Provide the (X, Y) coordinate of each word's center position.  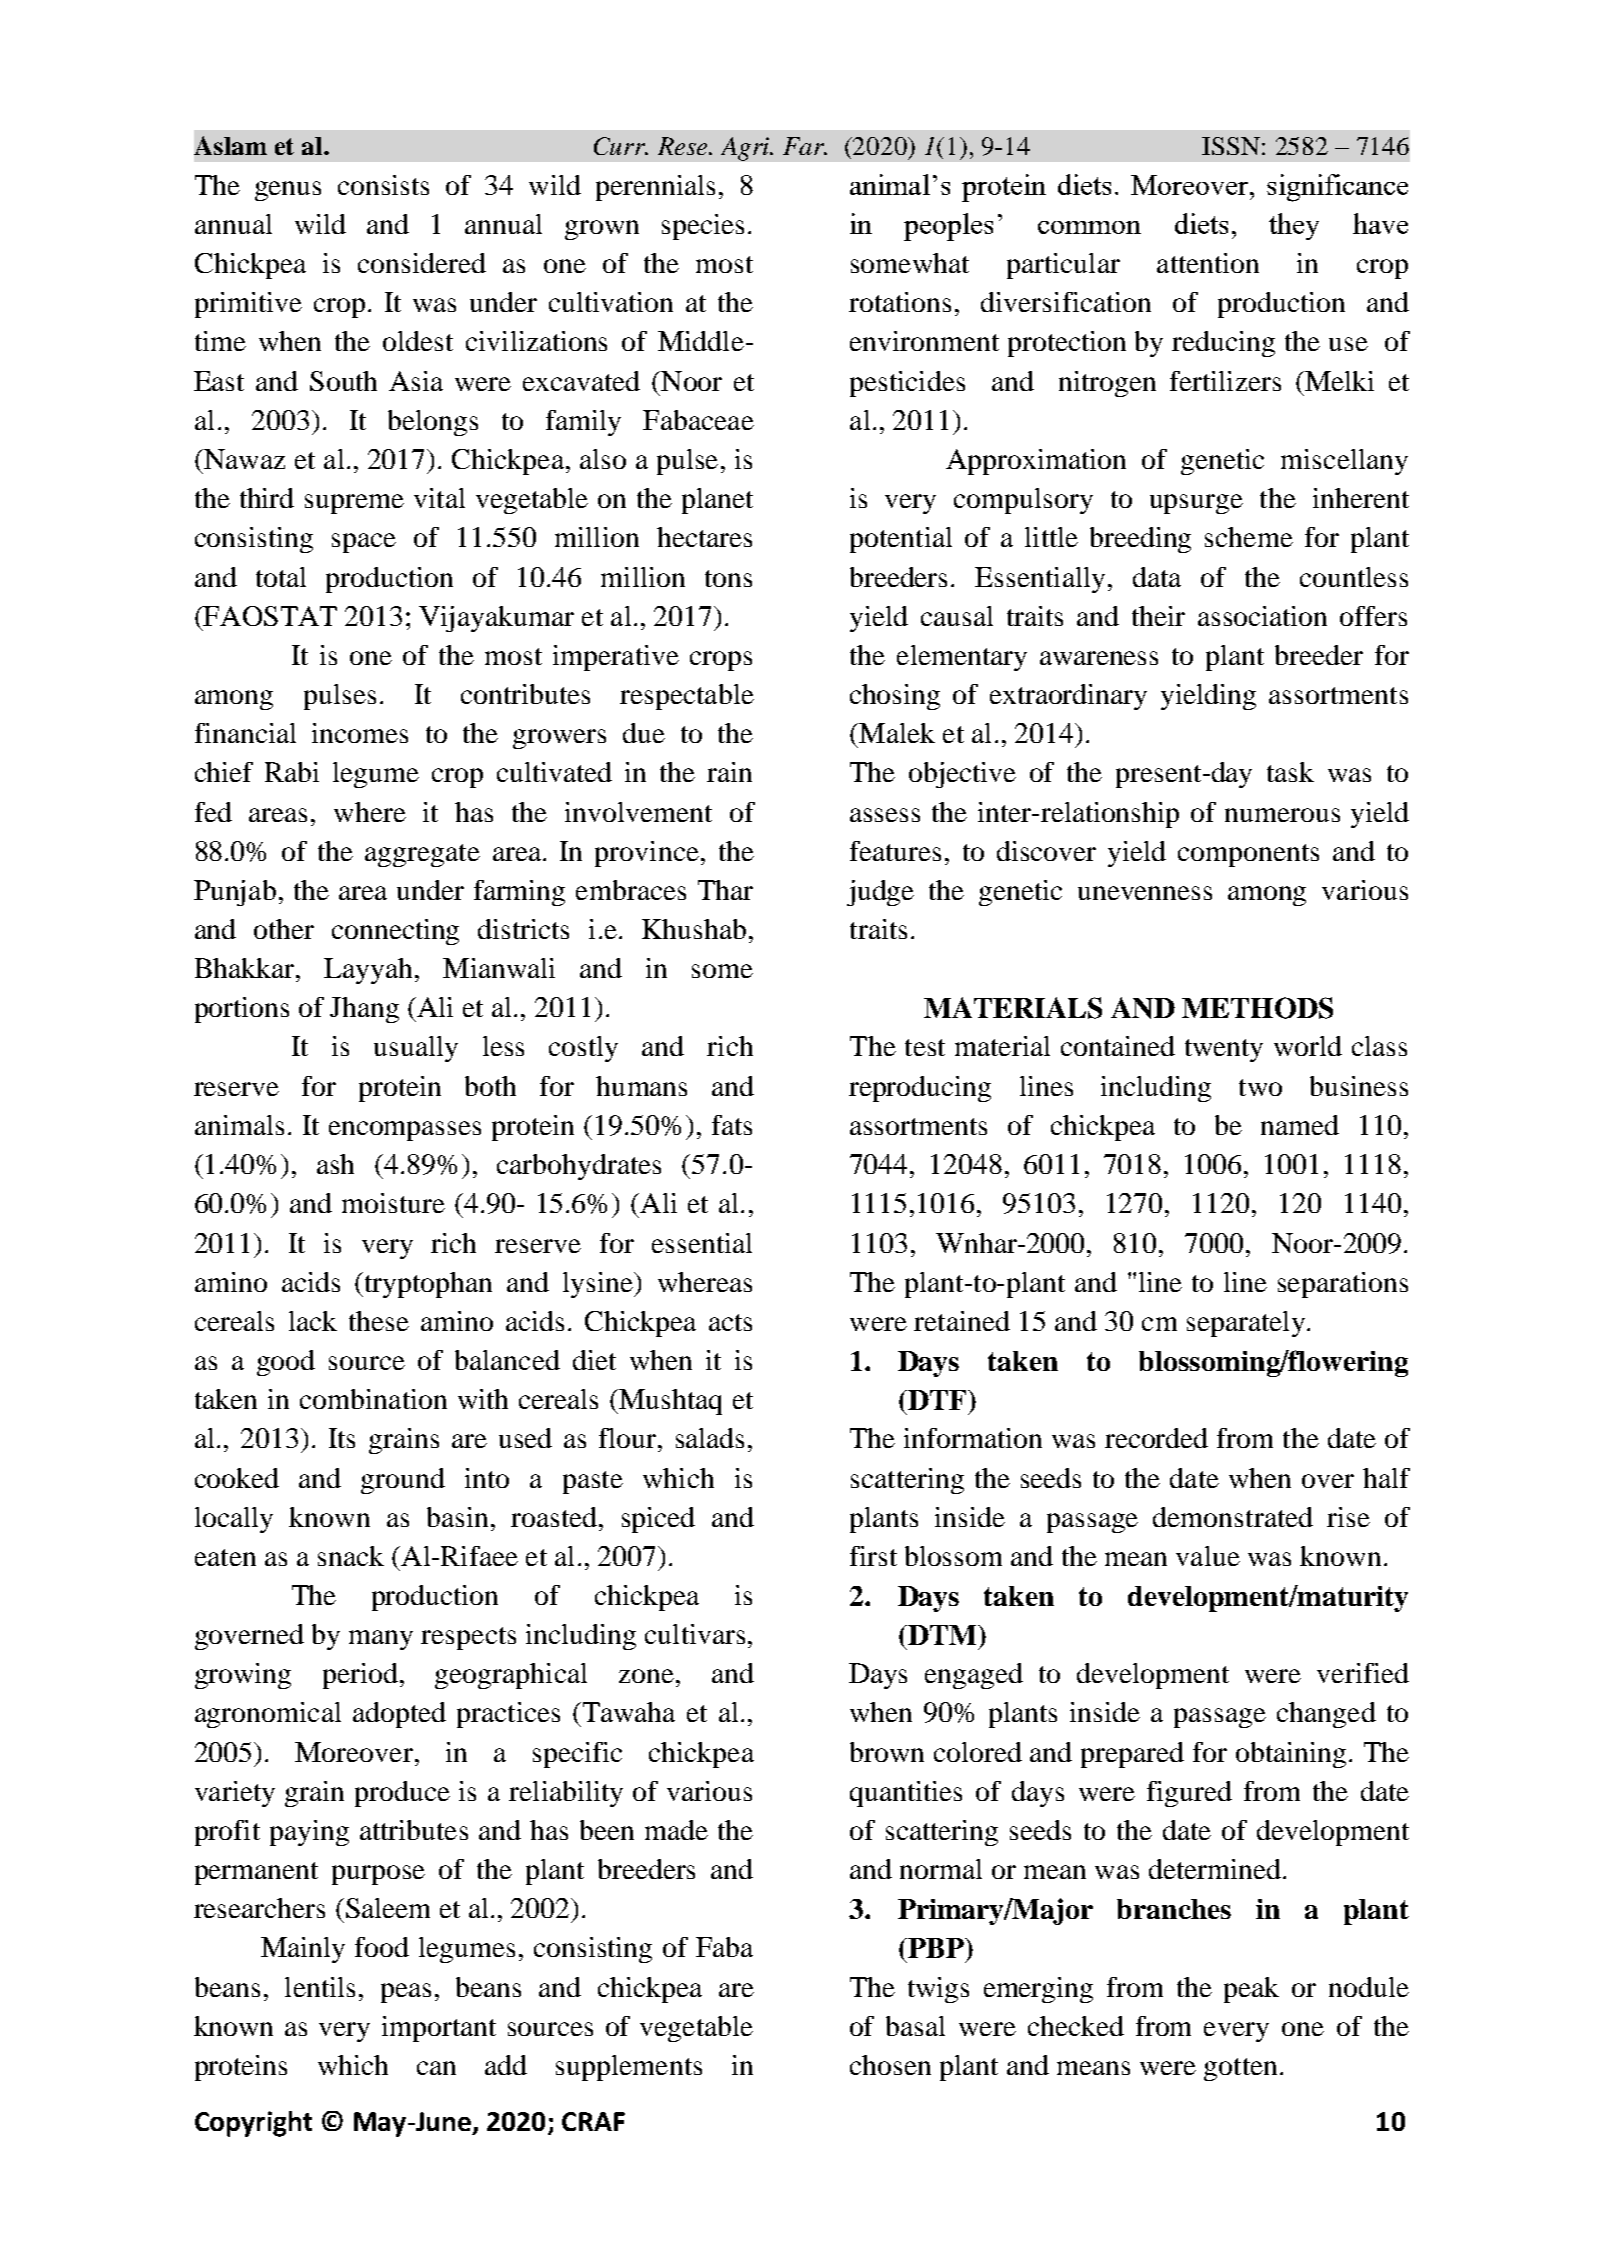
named (1300, 1125)
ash (335, 1164)
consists (383, 185)
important (439, 2029)
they (1294, 226)
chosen (890, 2065)
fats (732, 1125)
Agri (746, 149)
